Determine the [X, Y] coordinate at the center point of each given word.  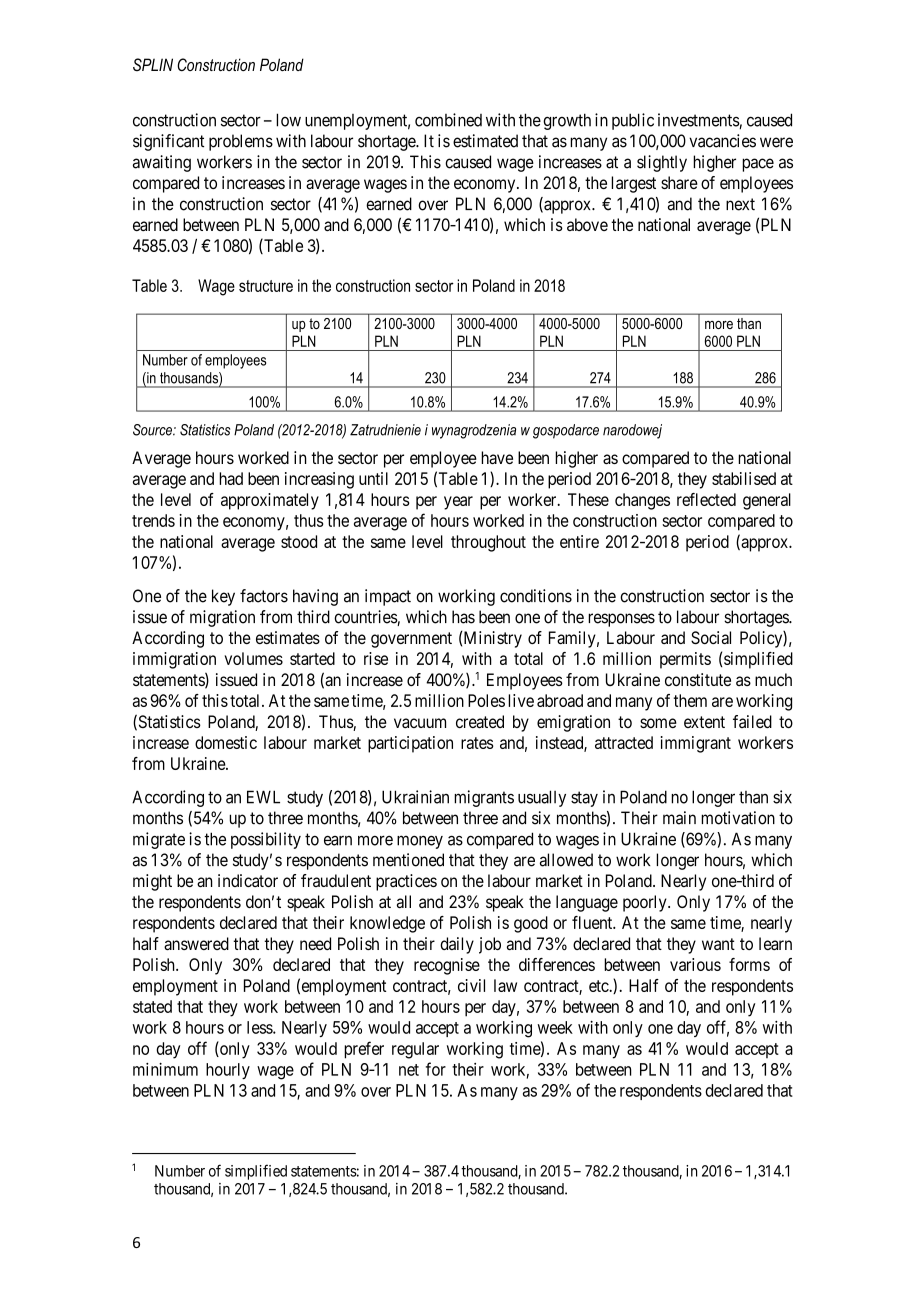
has [463, 617]
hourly [228, 1071]
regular [415, 1050]
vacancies [722, 141]
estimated [485, 141]
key [223, 597]
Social [711, 637]
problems [241, 142]
